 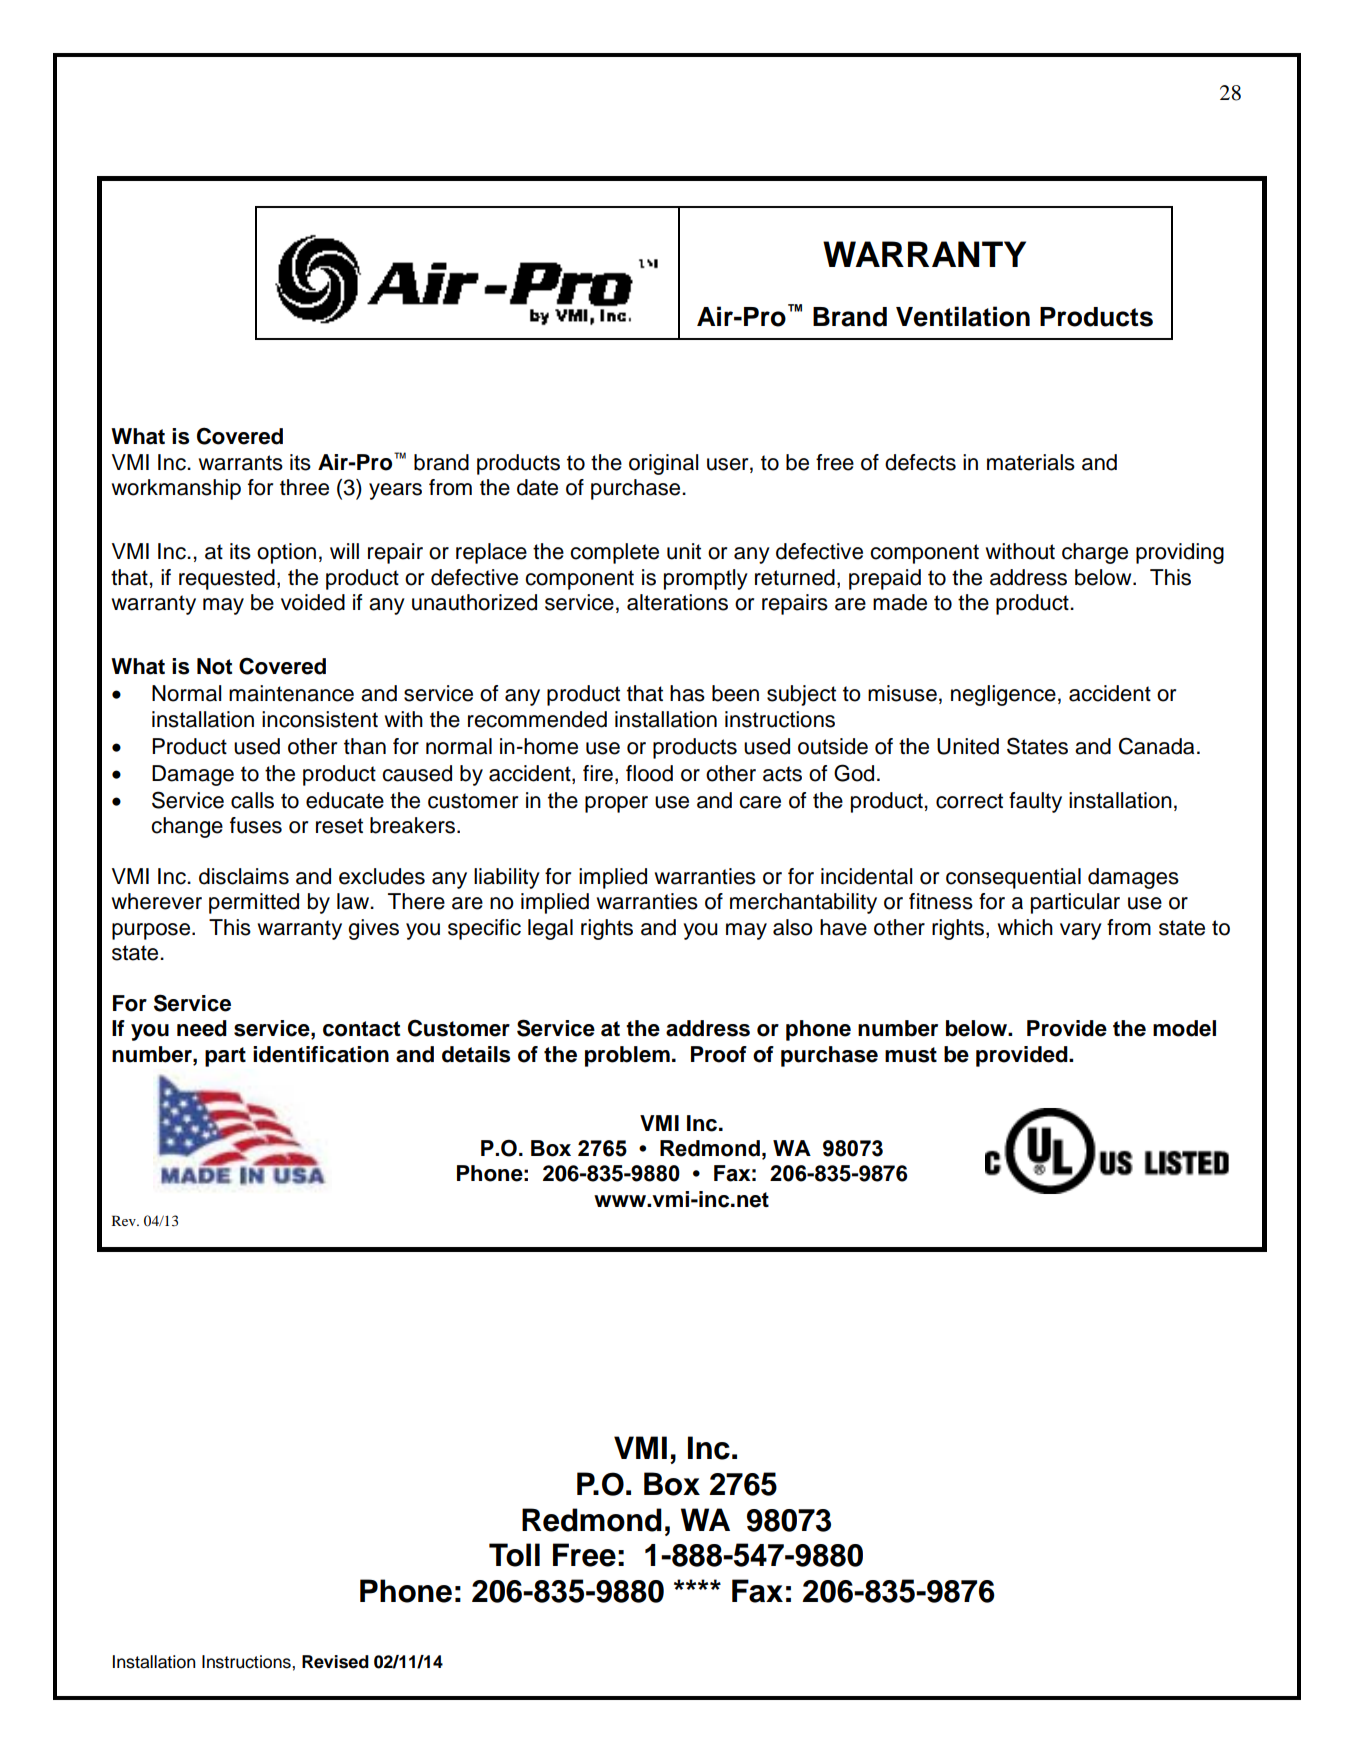 What do you see at coordinates (321, 1054) in the screenshot?
I see `identification` at bounding box center [321, 1054].
